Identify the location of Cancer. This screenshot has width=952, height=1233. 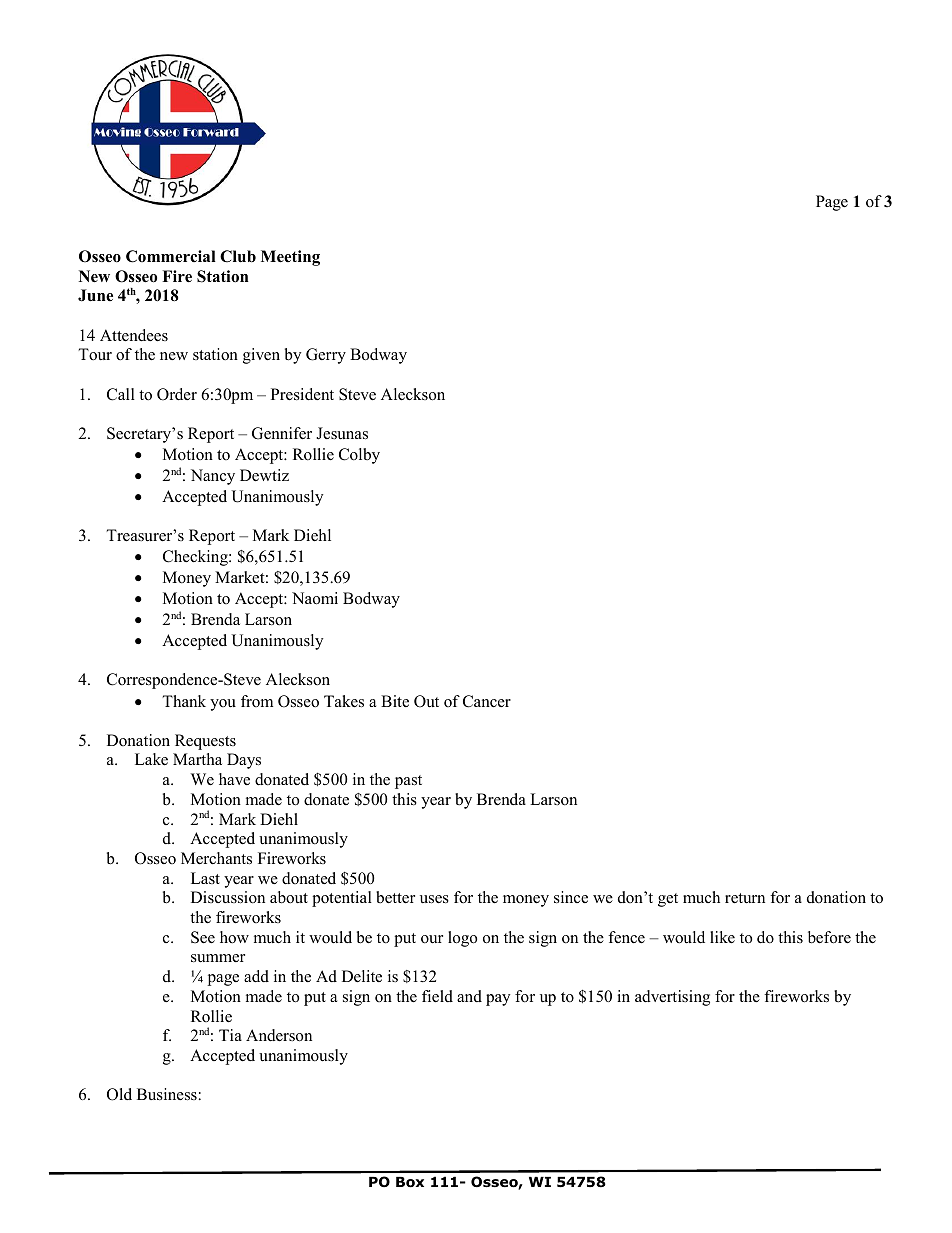
(487, 701).
